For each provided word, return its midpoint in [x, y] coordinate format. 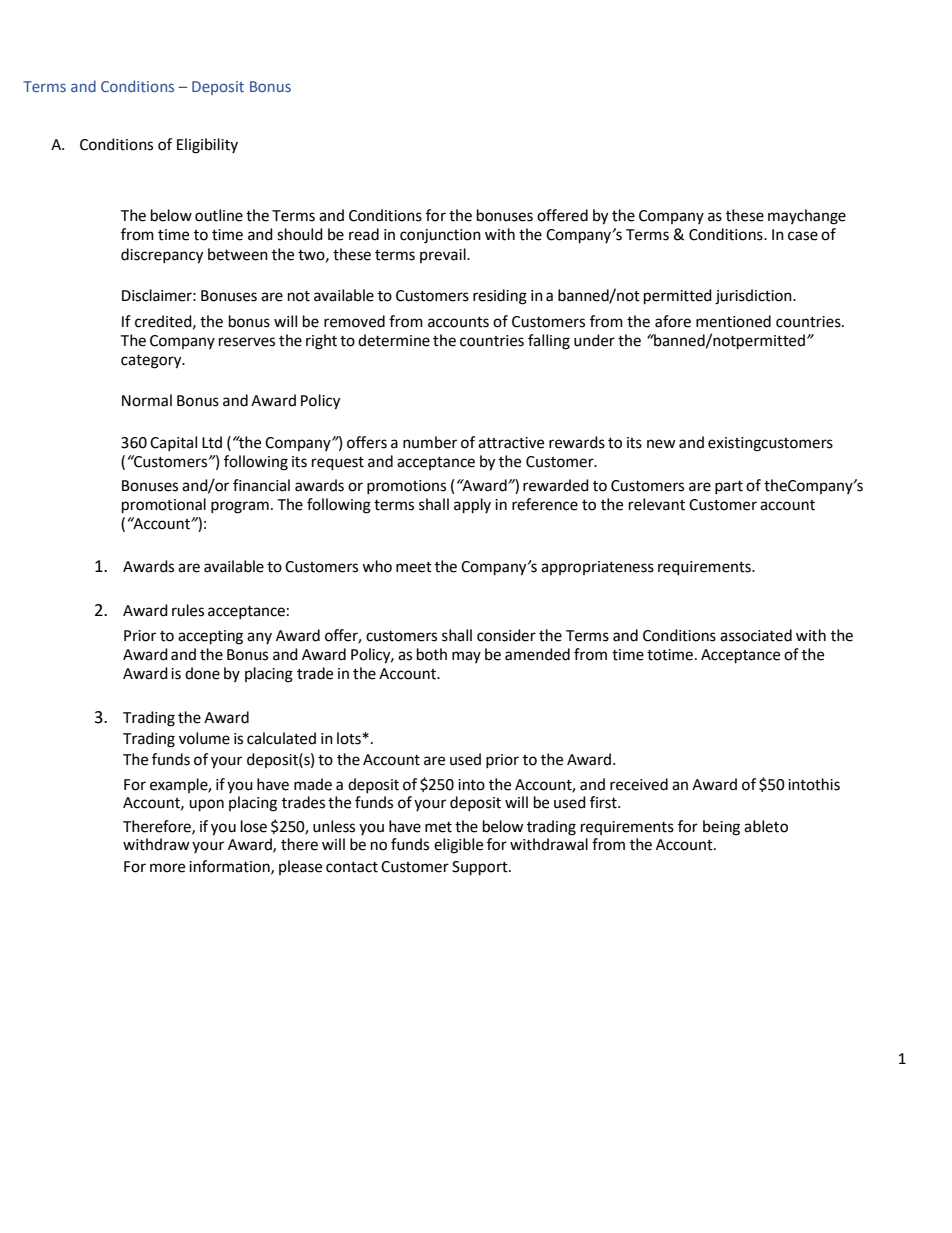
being [721, 828]
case [803, 236]
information [230, 867]
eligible [458, 846]
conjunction [440, 236]
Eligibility [207, 146]
